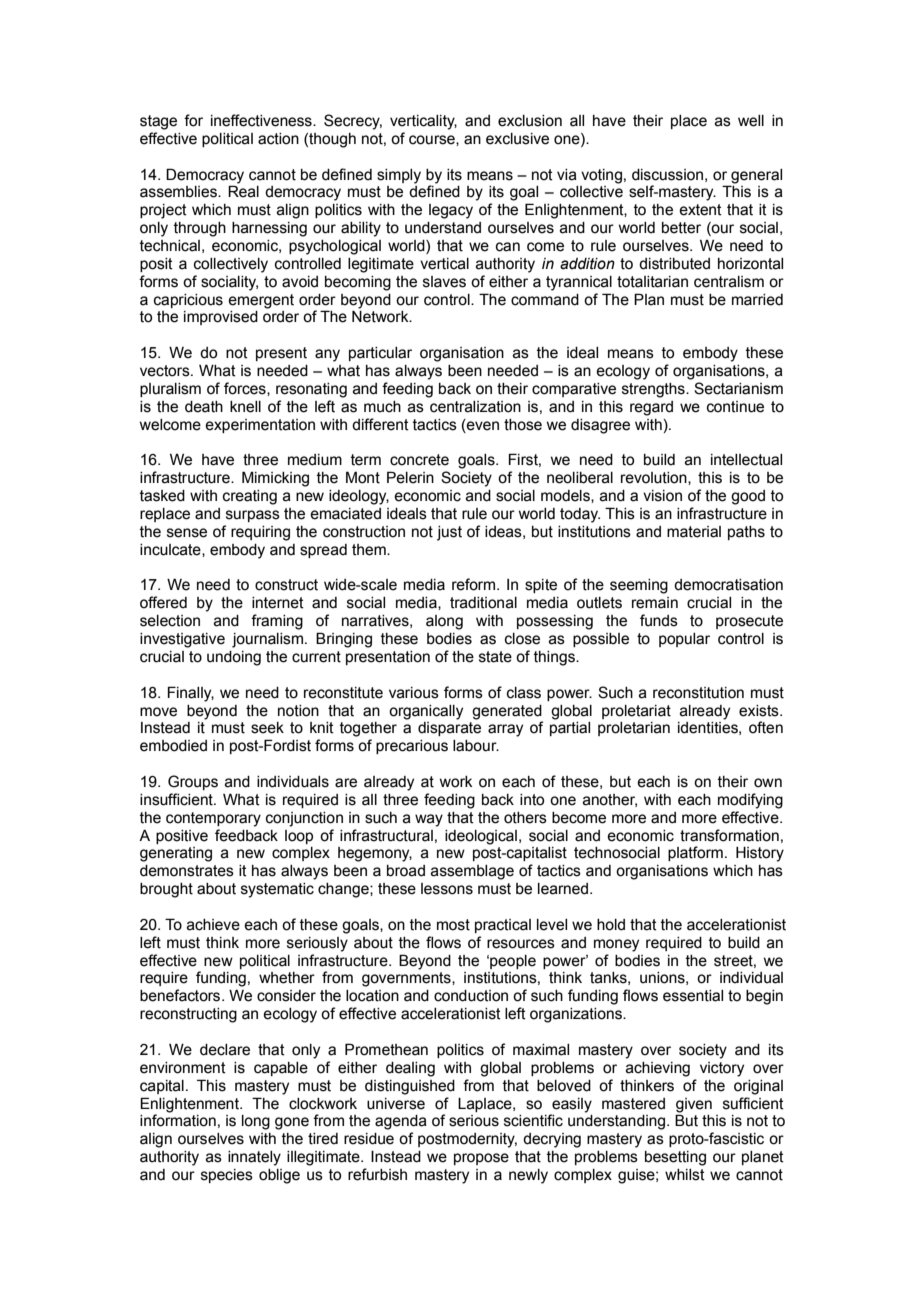 The height and width of the page is (1308, 924). Describe the element at coordinates (735, 407) in the page. I see `continue` at that location.
